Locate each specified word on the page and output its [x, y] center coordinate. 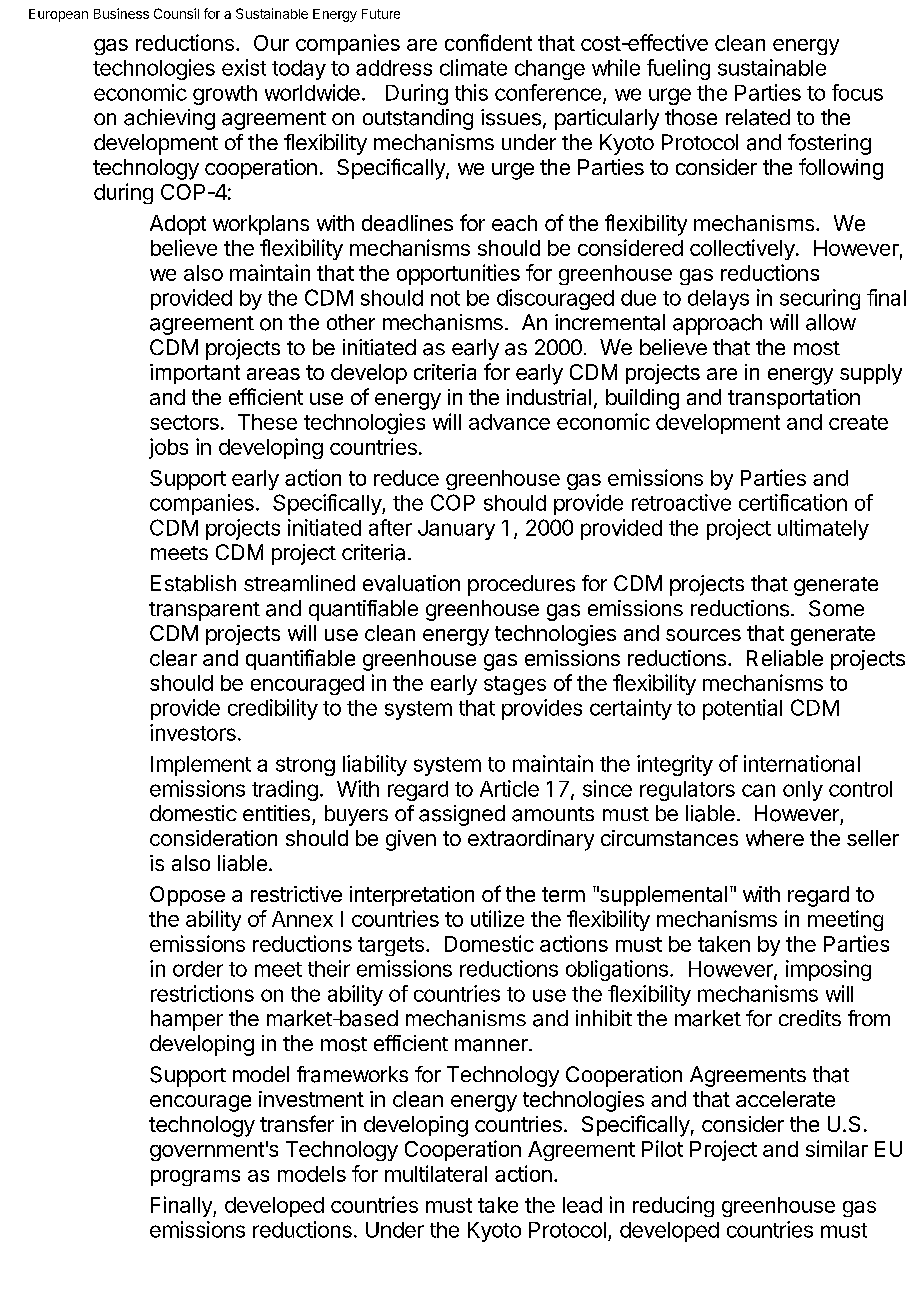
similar [837, 1148]
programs [195, 1178]
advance [509, 422]
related [758, 117]
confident [488, 42]
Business [121, 13]
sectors [184, 422]
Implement [201, 766]
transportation [794, 399]
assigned [462, 815]
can [758, 790]
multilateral [436, 1173]
